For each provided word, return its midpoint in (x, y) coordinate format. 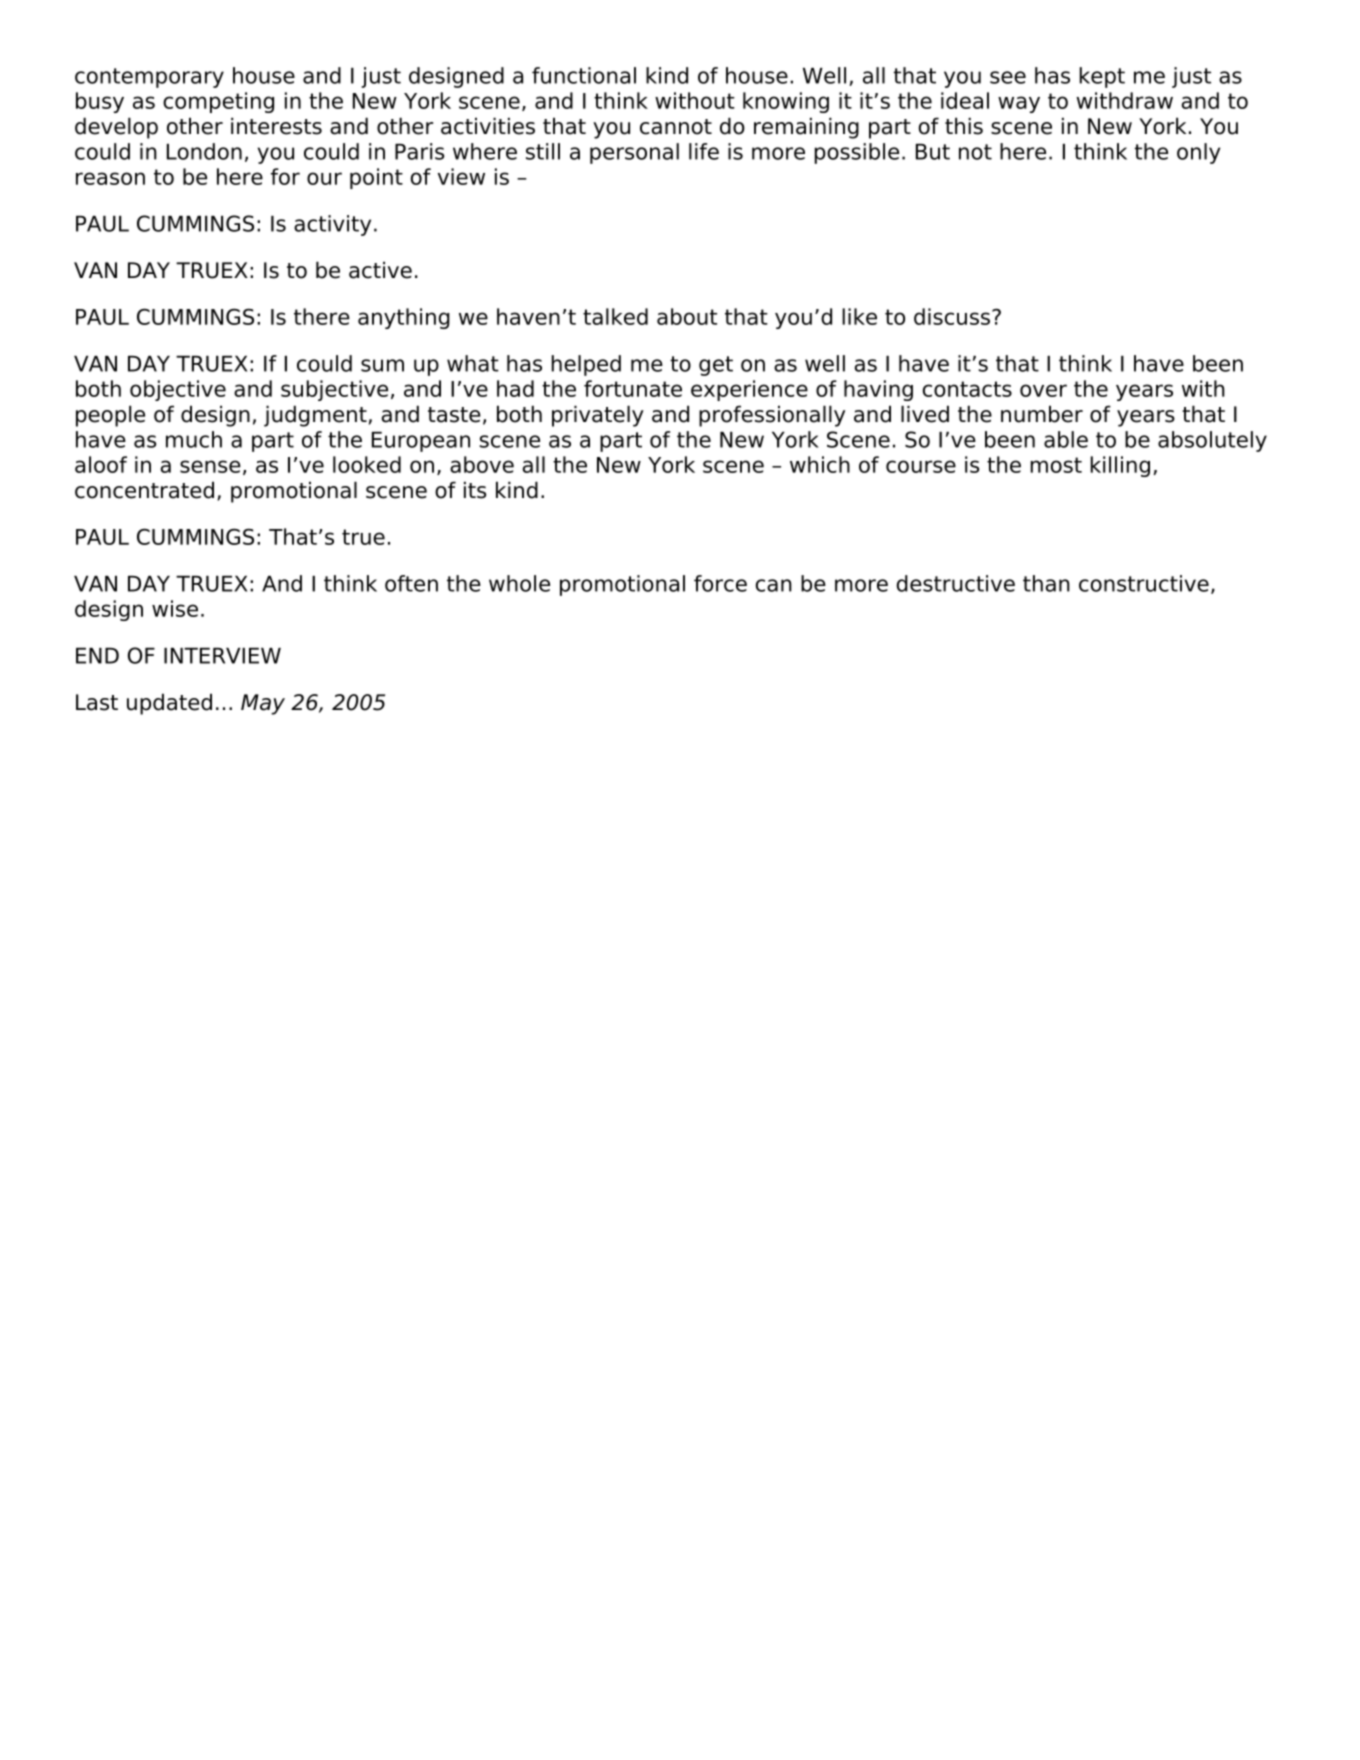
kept (1102, 77)
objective (178, 390)
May (263, 704)
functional (584, 75)
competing (218, 102)
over (1043, 390)
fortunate (633, 388)
